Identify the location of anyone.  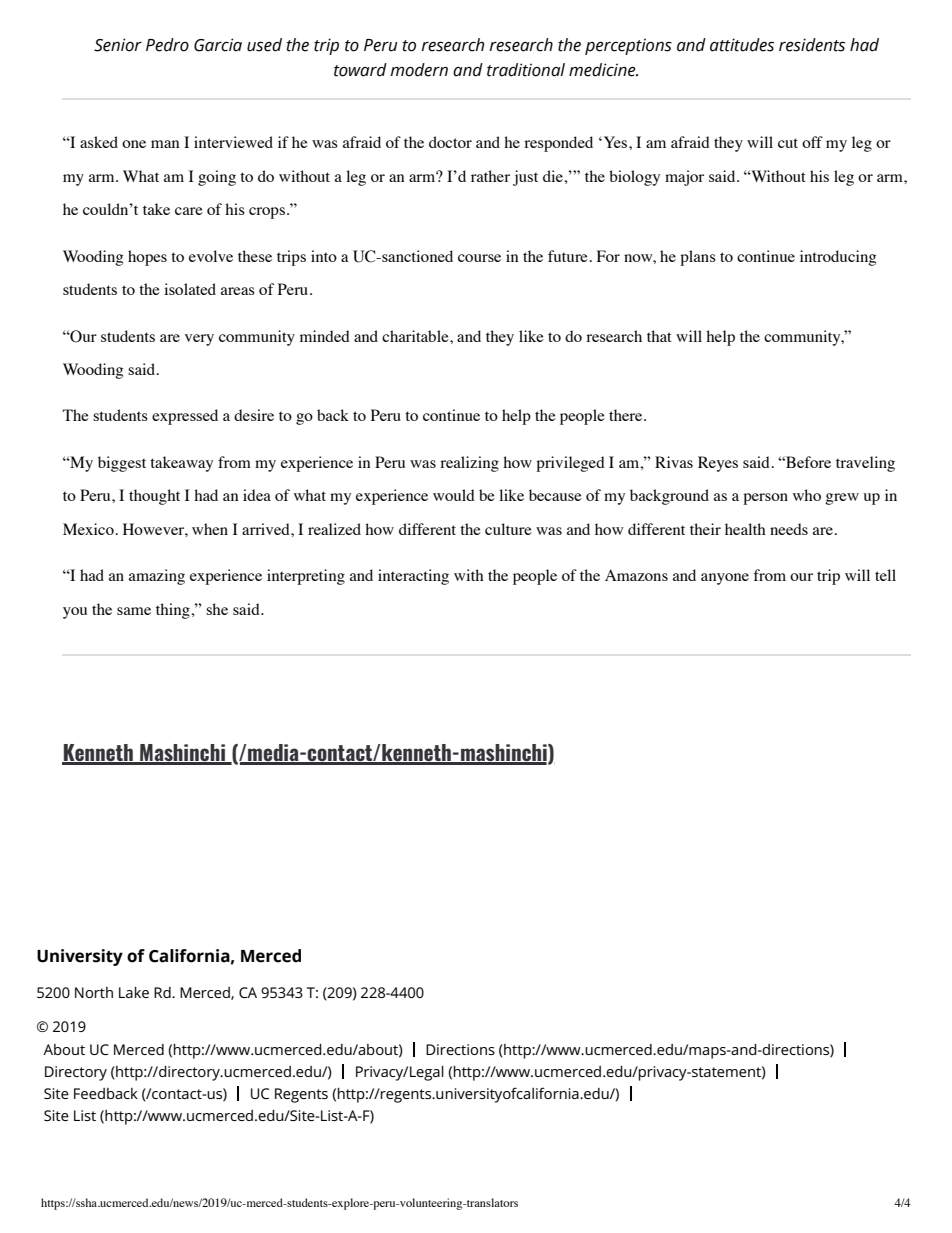
(725, 579).
